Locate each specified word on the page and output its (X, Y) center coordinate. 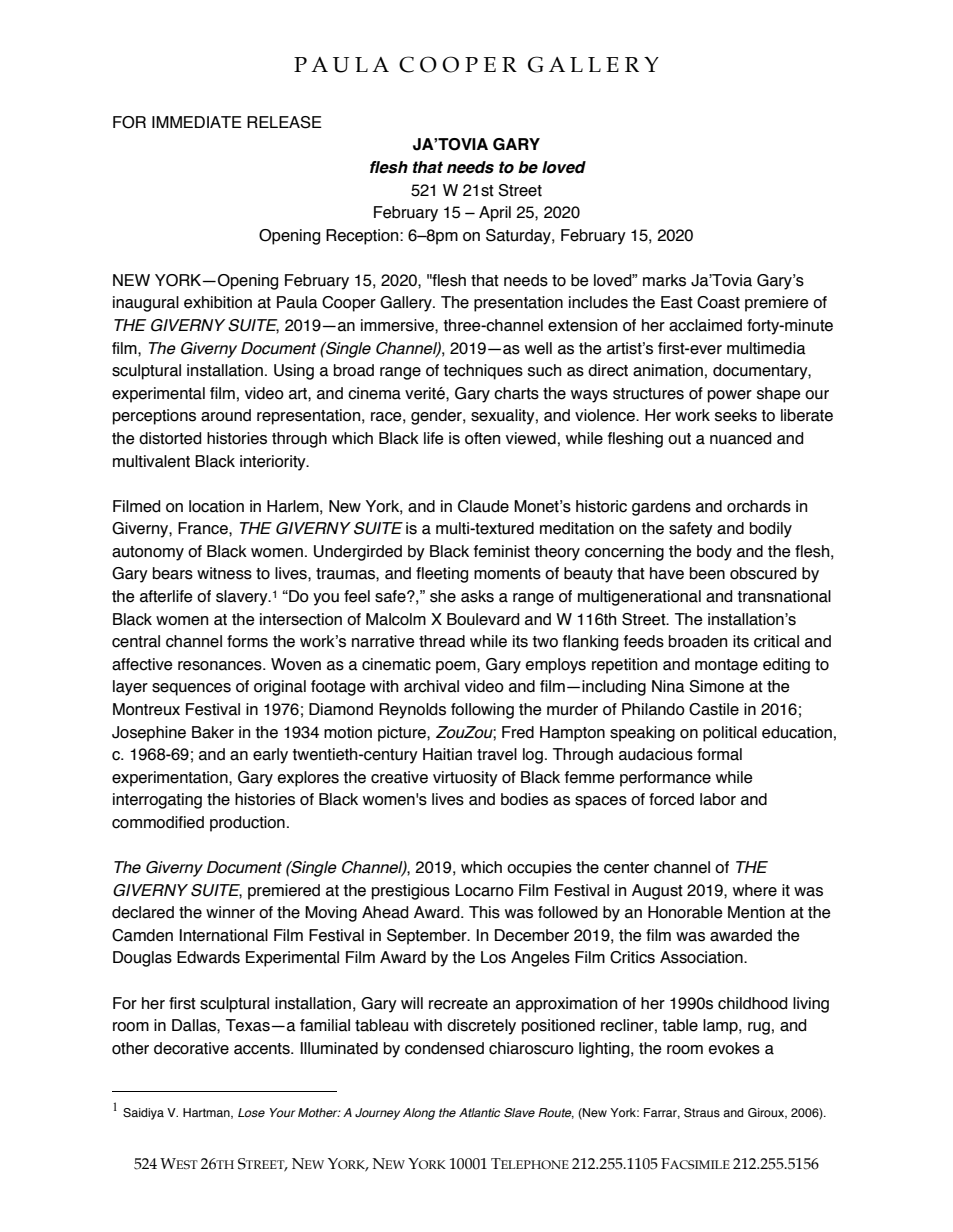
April (495, 214)
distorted (170, 438)
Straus (702, 1112)
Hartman (207, 1113)
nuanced (740, 438)
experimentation (171, 779)
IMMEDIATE (197, 122)
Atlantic (479, 1112)
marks (664, 280)
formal (719, 754)
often (482, 438)
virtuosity (465, 779)
